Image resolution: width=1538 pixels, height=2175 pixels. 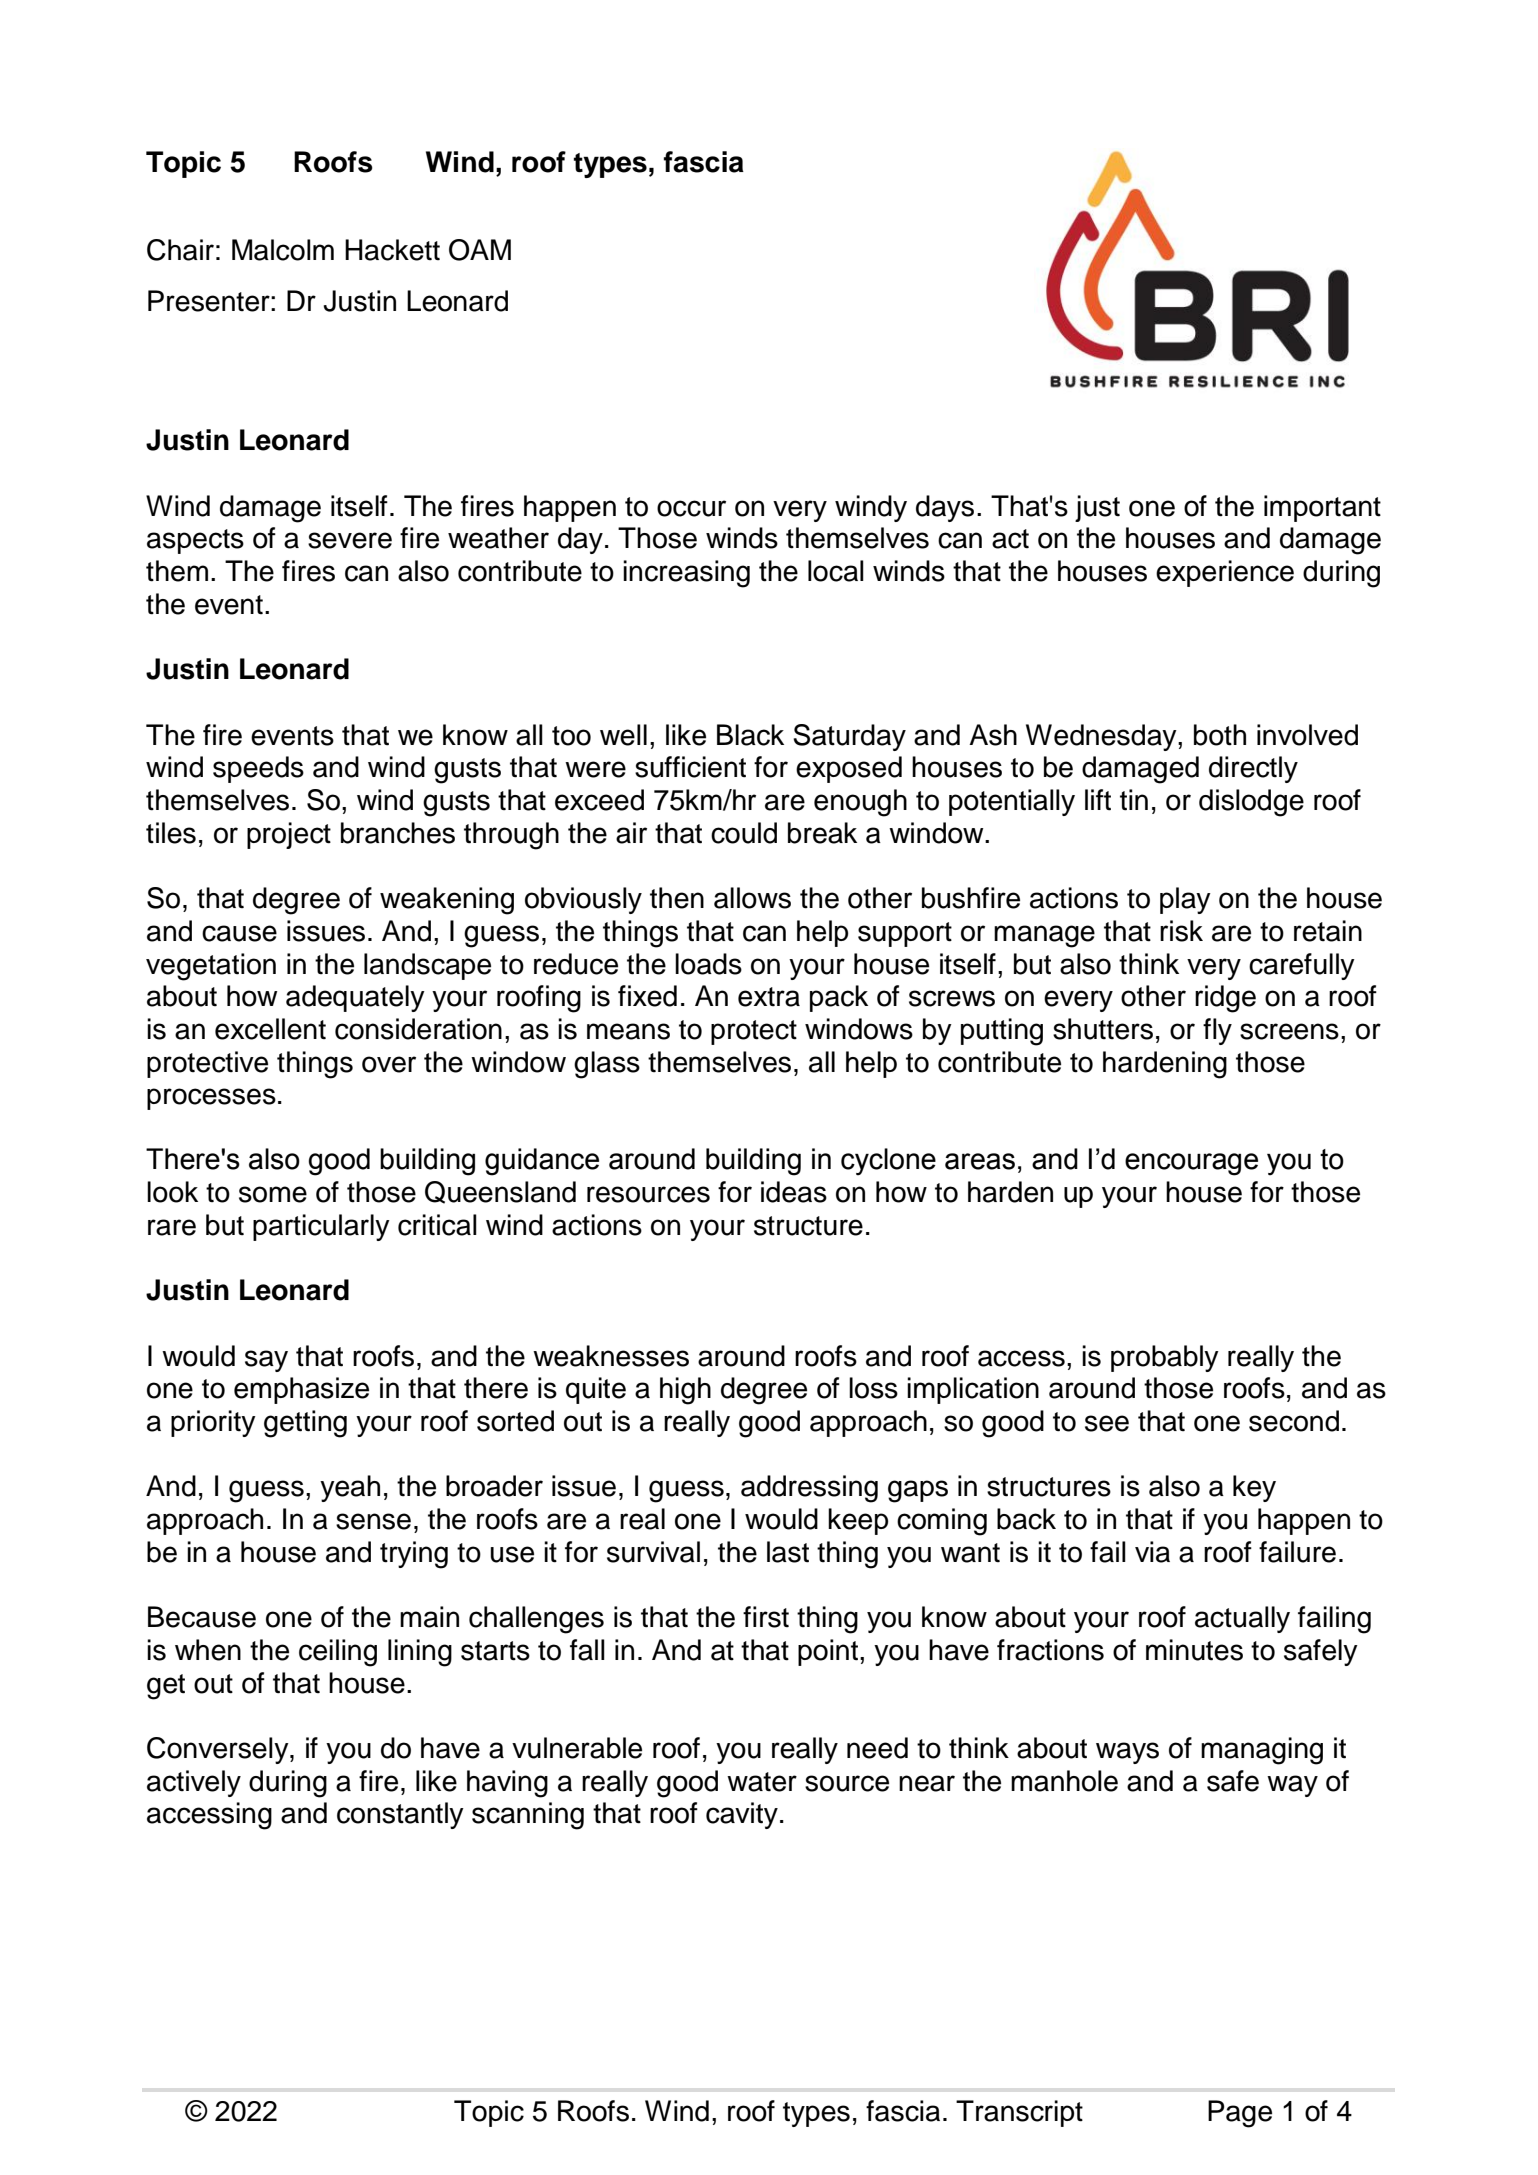 I want to click on some, so click(x=273, y=1194).
